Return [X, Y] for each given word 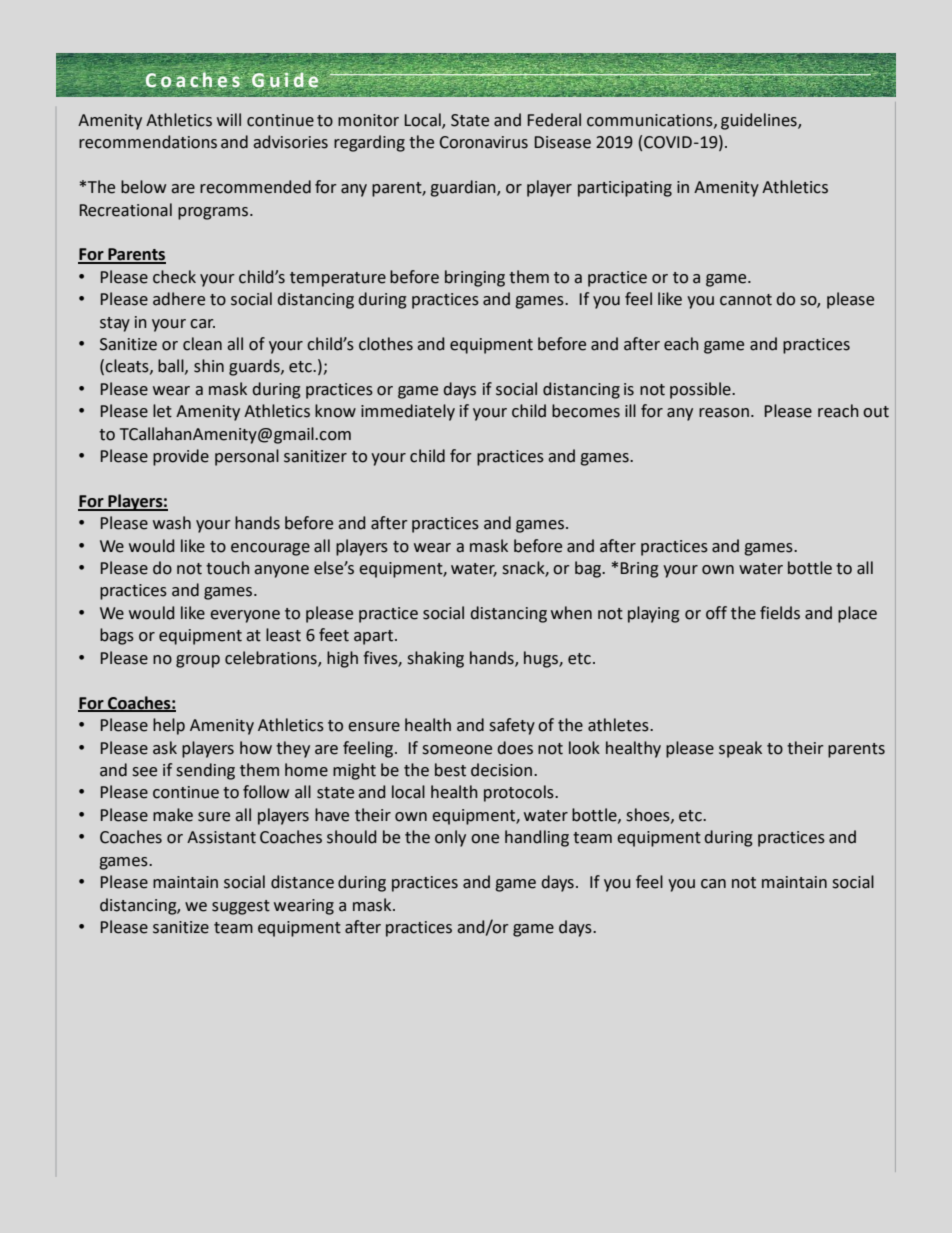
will [229, 119]
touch [228, 568]
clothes [386, 344]
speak [740, 749]
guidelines [760, 121]
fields [780, 613]
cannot [746, 300]
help [169, 726]
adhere [179, 299]
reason [724, 413]
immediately [408, 412]
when [571, 613]
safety [512, 726]
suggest [241, 907]
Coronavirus [484, 142]
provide [181, 457]
